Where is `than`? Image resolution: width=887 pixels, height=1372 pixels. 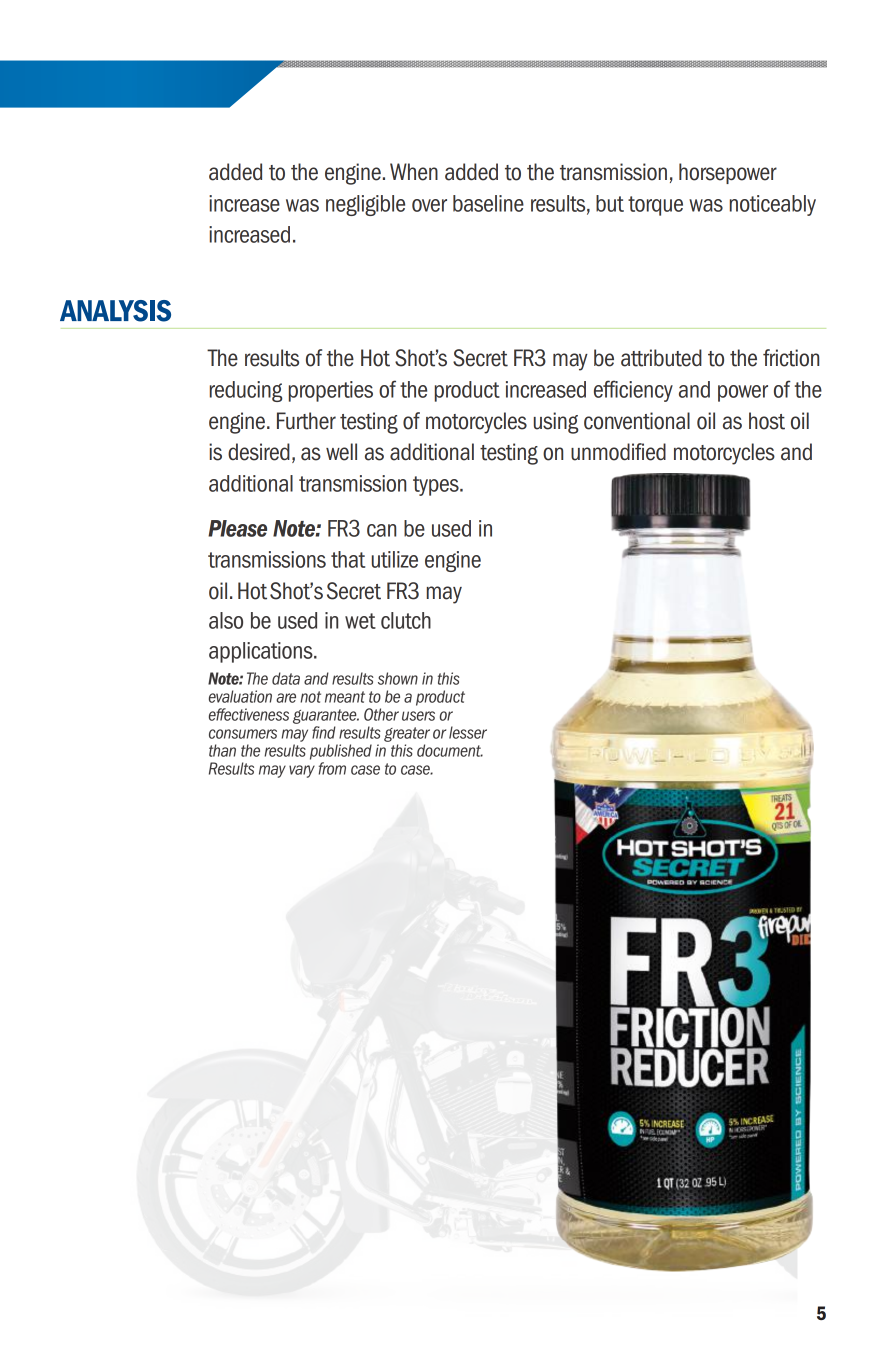
than is located at coordinates (222, 750).
